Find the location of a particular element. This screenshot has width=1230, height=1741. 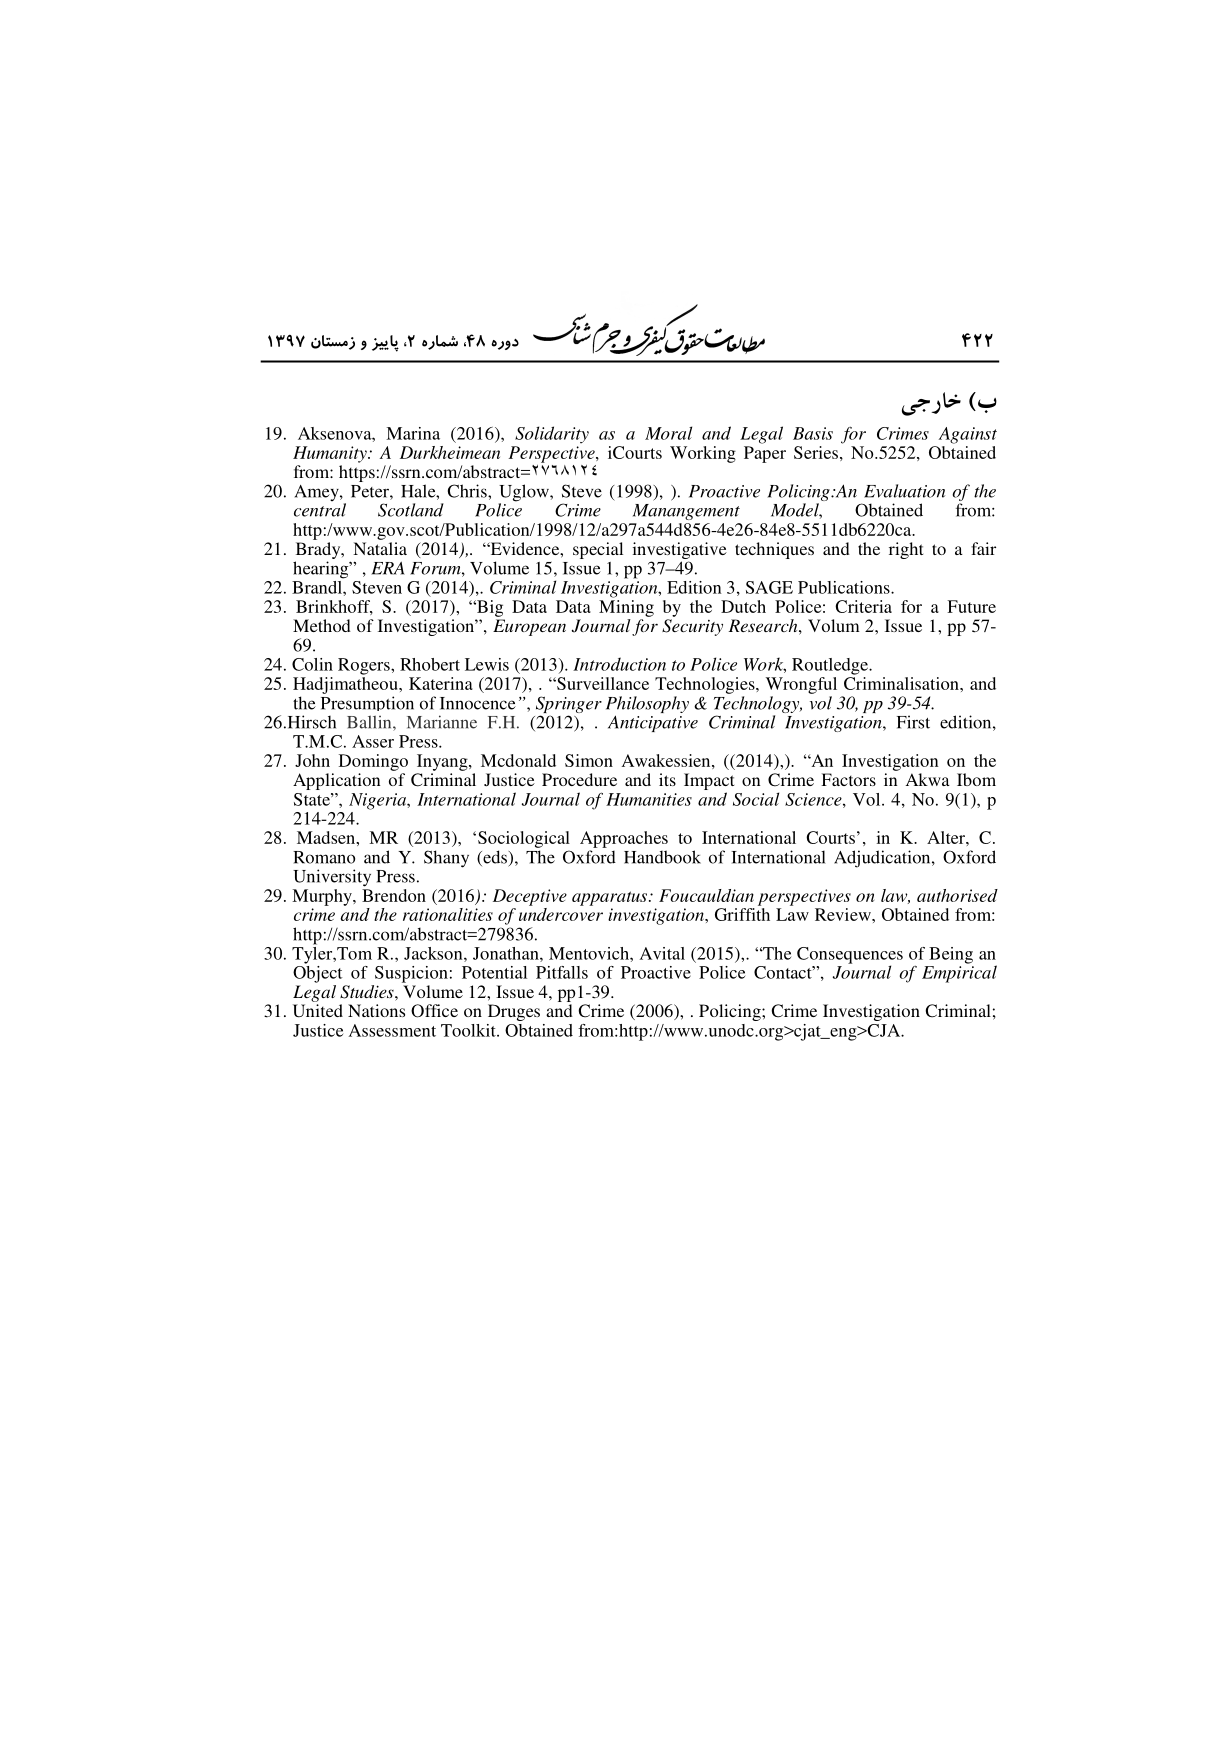

Nations is located at coordinates (376, 1010).
